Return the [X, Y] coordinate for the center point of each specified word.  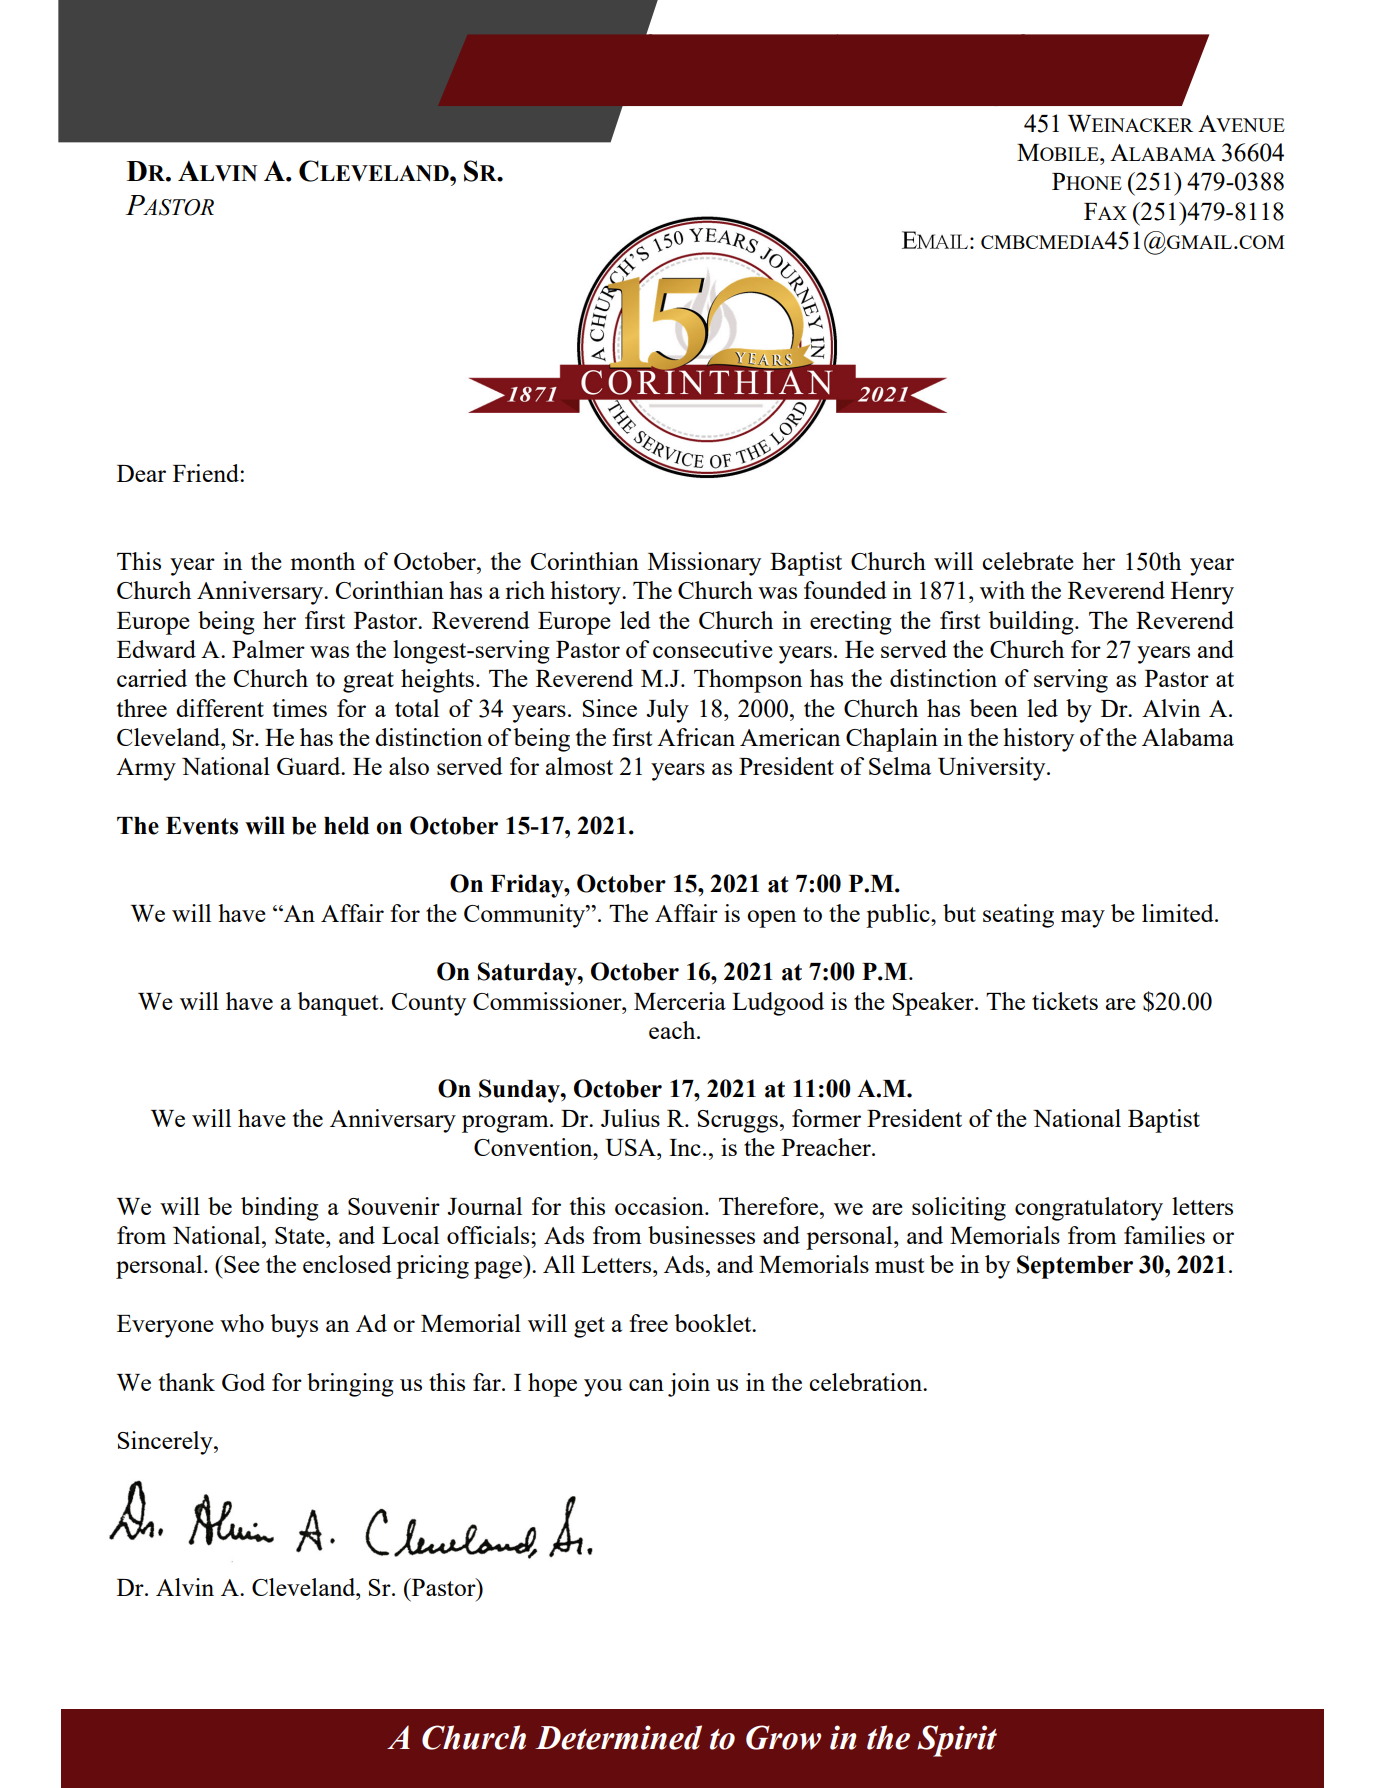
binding [280, 1209]
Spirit [957, 1741]
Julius [630, 1118]
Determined [618, 1737]
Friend [207, 473]
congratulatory [1089, 1209]
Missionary [704, 564]
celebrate [1028, 561]
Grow [783, 1737]
